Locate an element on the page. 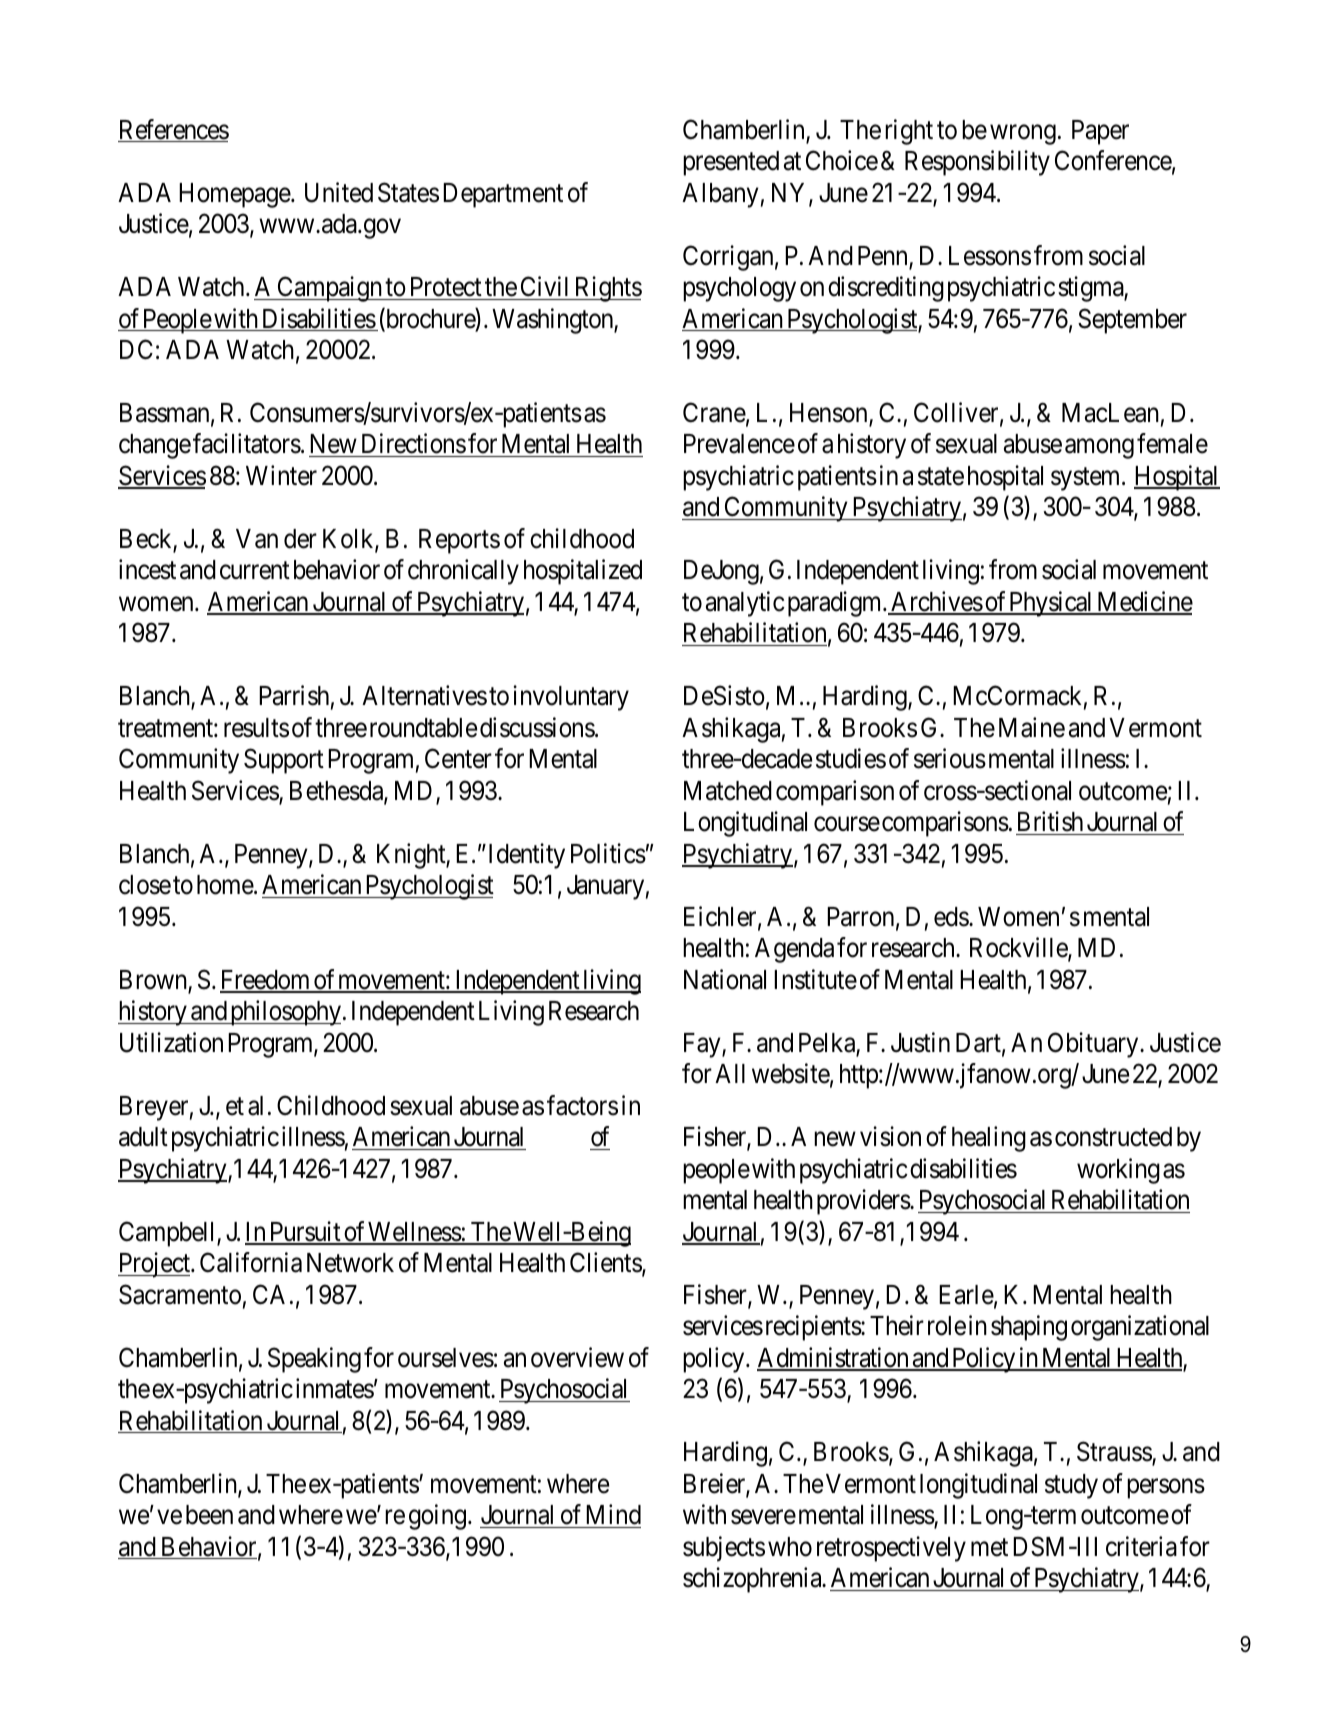 This image has height=1732, width=1338. Prevalence is located at coordinates (739, 444).
